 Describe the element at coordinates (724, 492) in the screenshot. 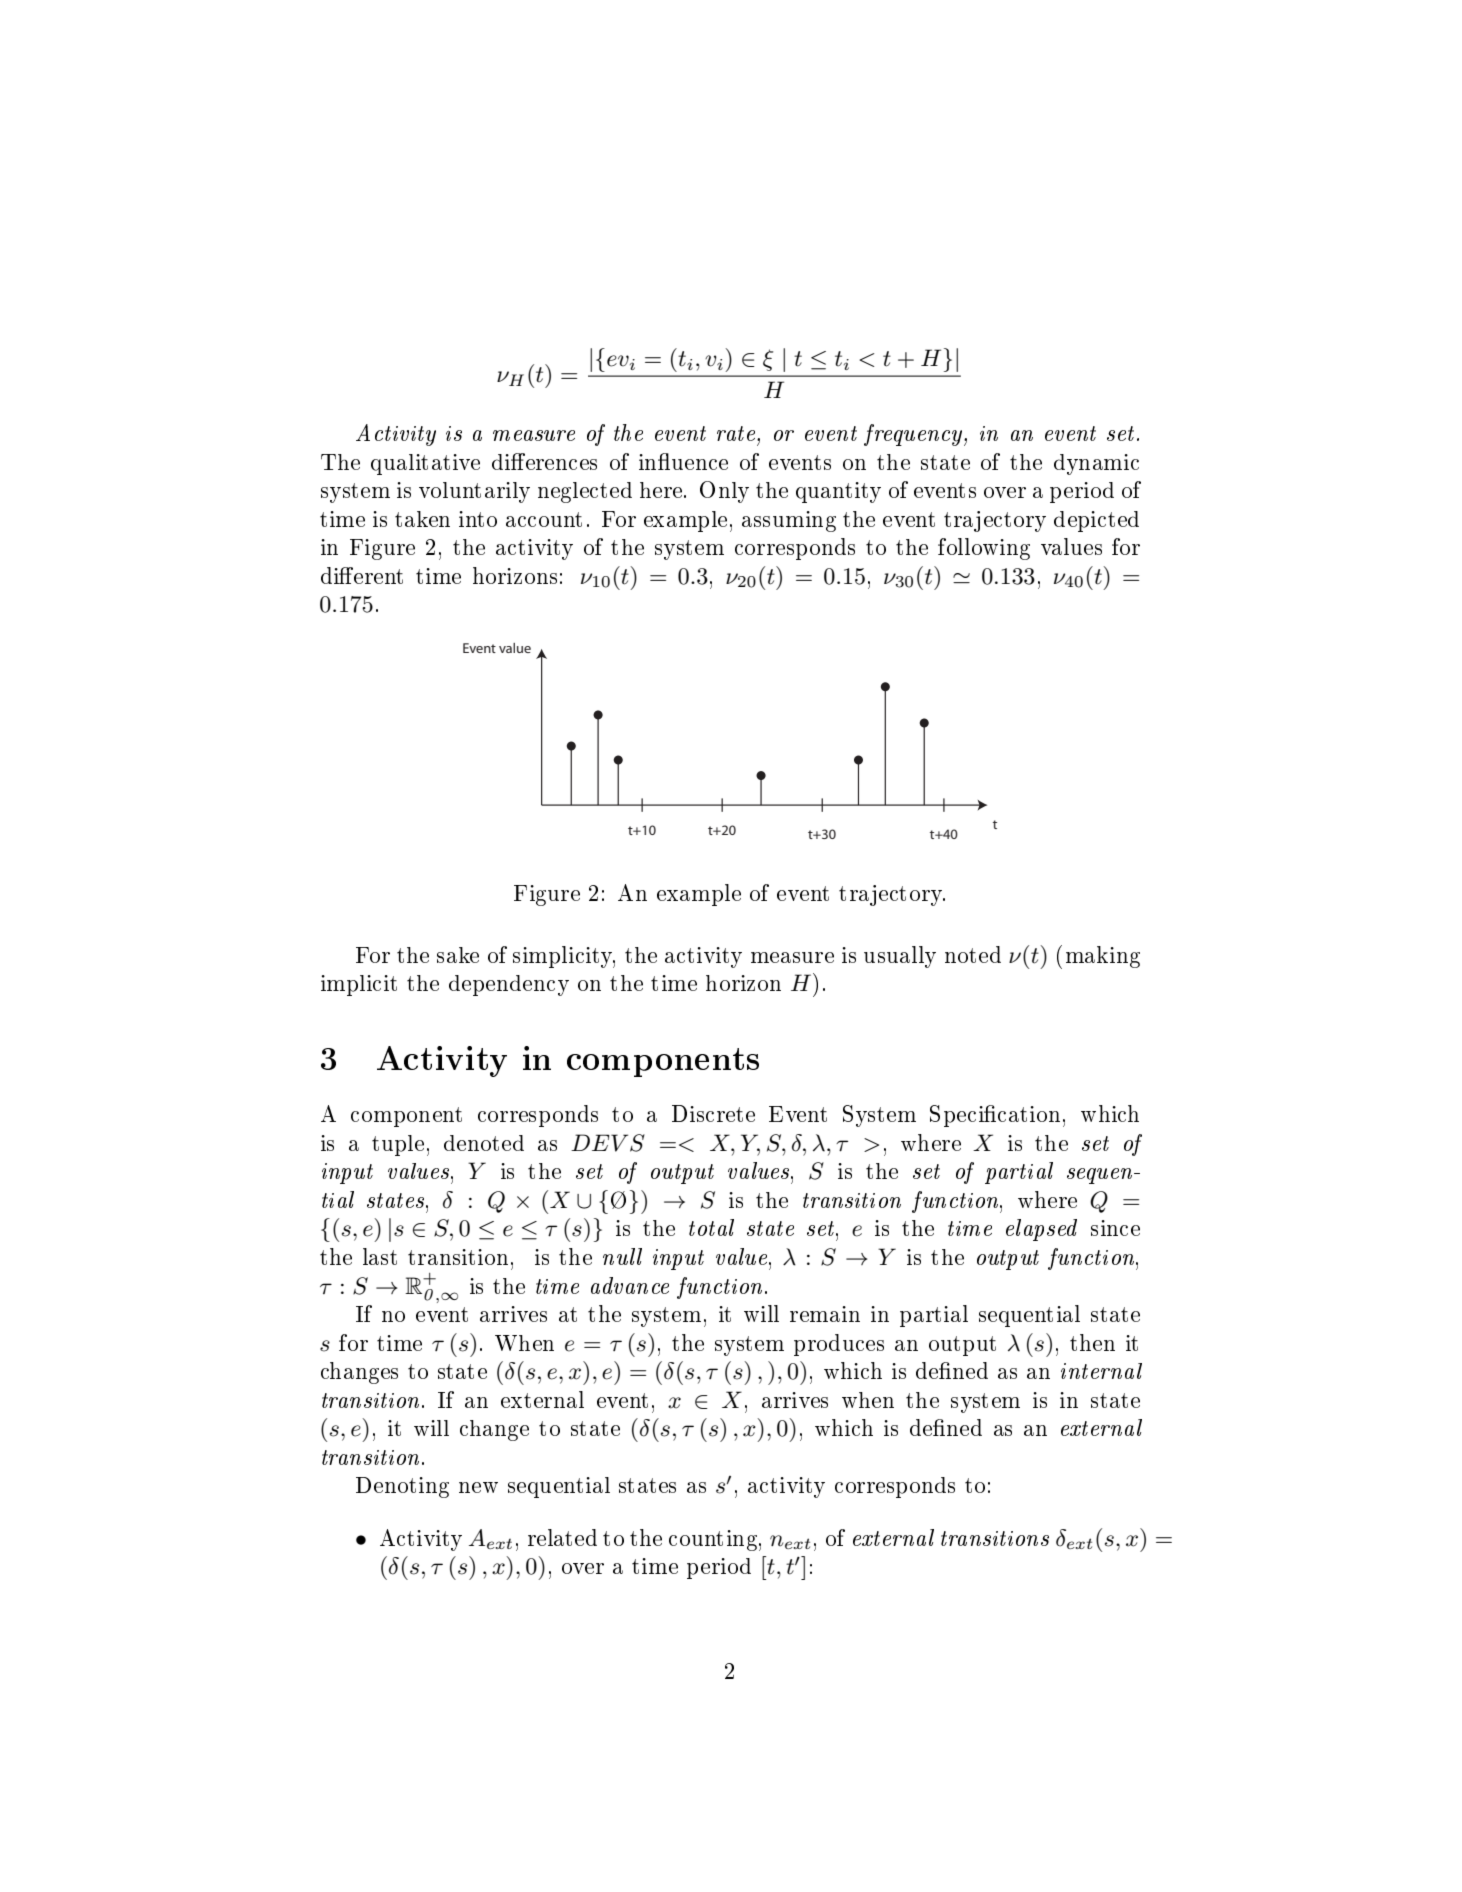

I see `Only` at that location.
